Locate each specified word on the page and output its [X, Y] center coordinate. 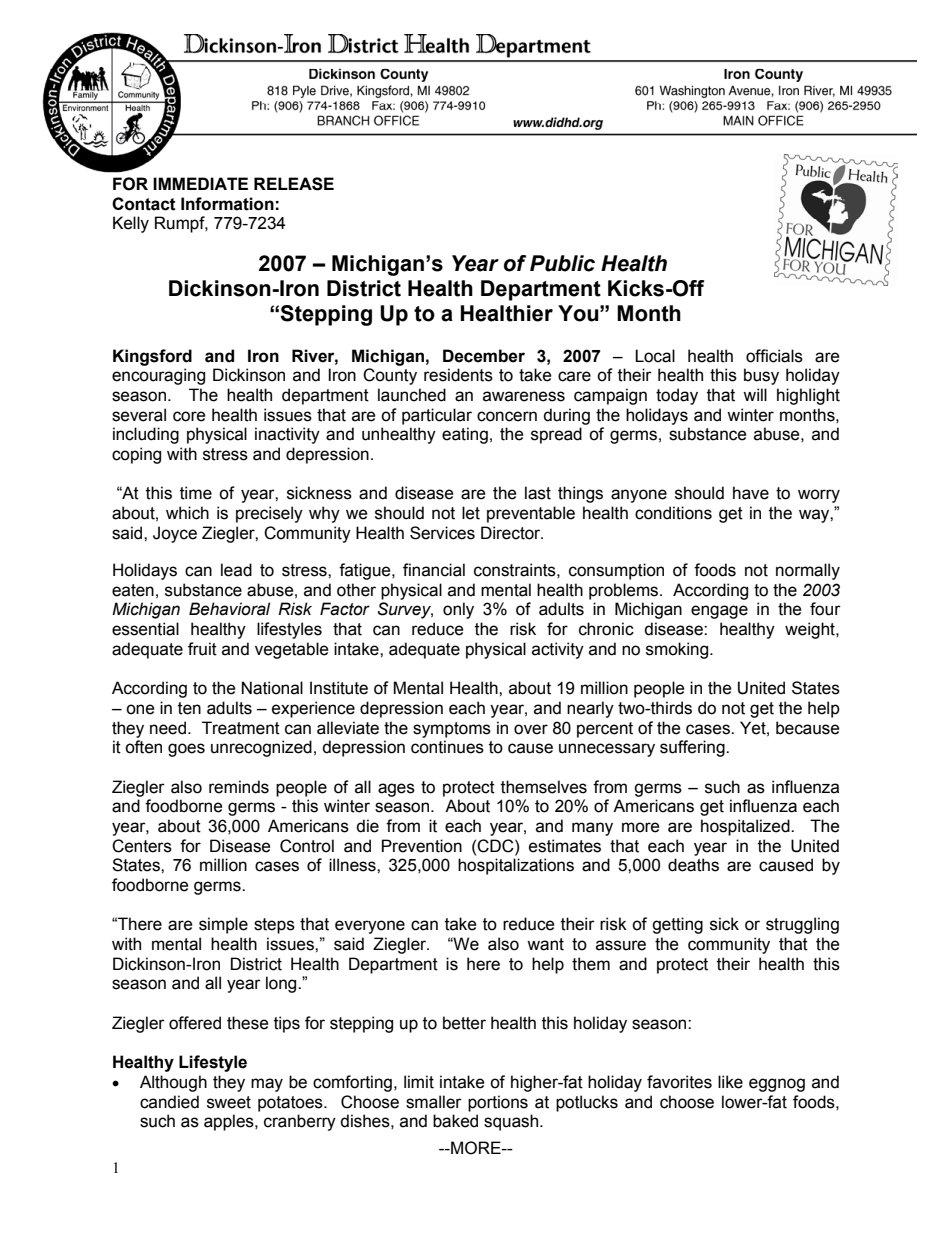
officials [774, 356]
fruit [202, 649]
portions [498, 1103]
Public [562, 263]
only [458, 610]
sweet [229, 1102]
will [755, 394]
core [189, 416]
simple [223, 925]
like [730, 1082]
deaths [693, 865]
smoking [678, 650]
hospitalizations [516, 866]
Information [227, 204]
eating [465, 435]
